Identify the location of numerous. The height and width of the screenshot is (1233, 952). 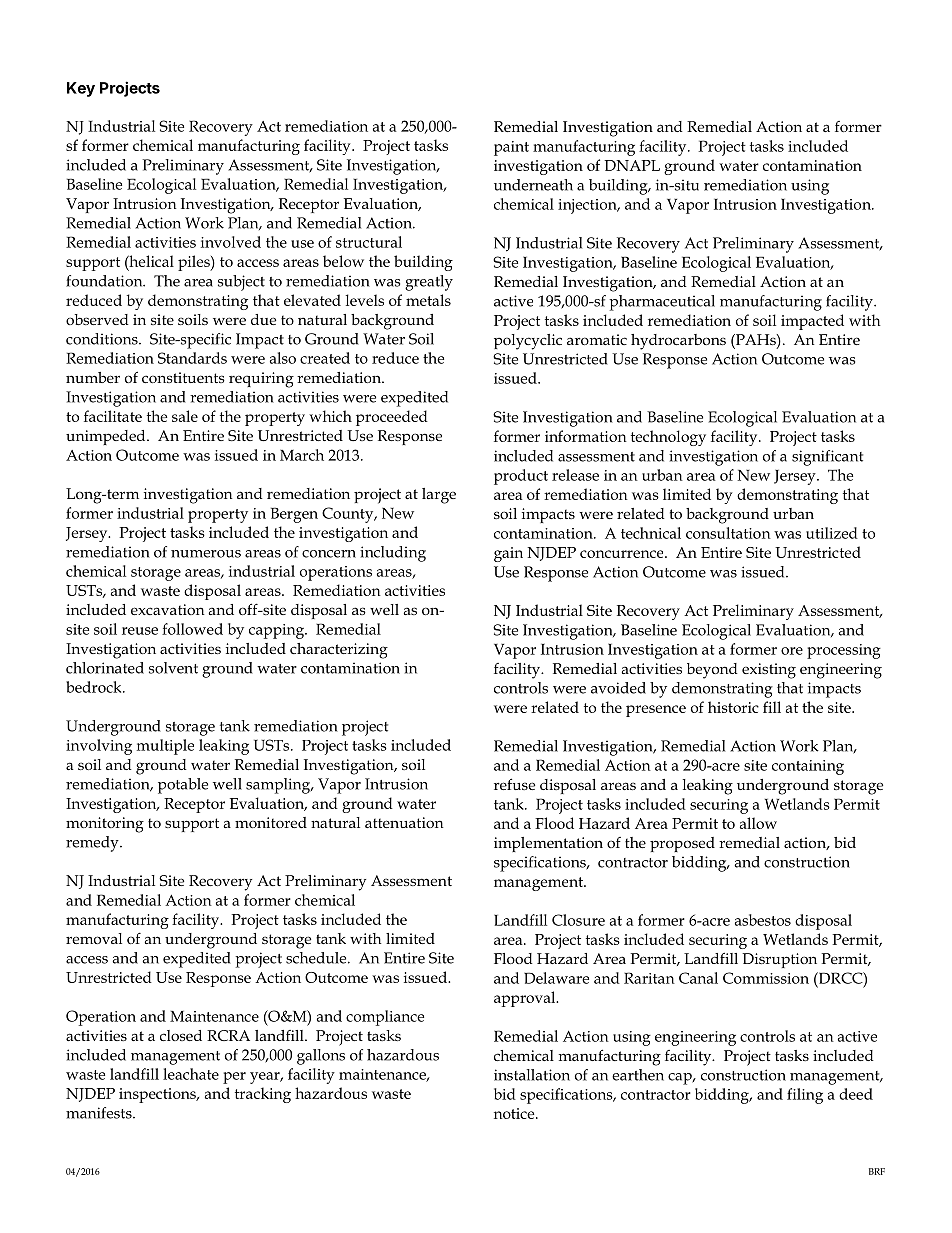
(206, 554).
